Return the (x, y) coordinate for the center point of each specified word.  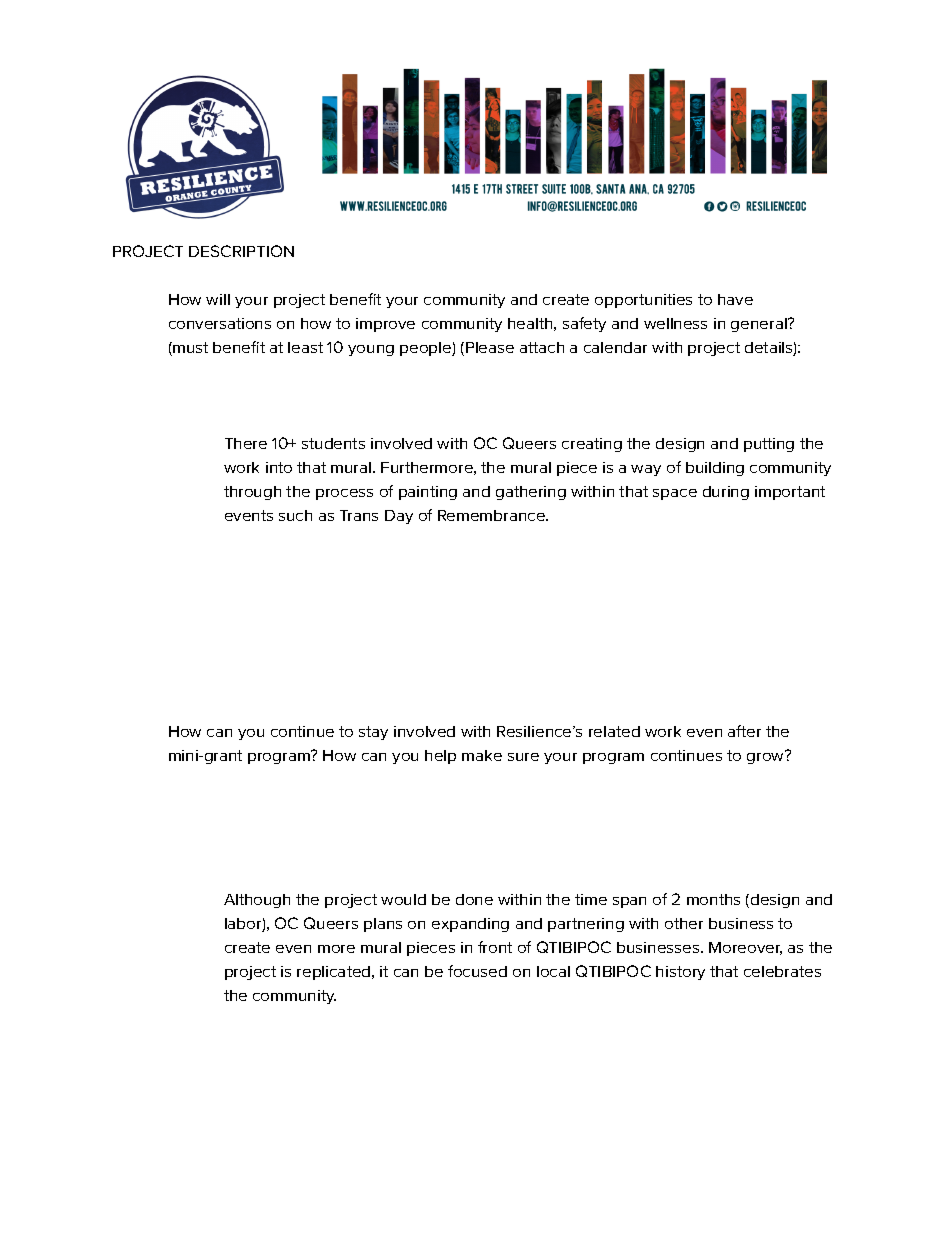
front (495, 947)
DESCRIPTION (241, 251)
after (744, 731)
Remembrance (492, 515)
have (735, 299)
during (726, 493)
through (252, 493)
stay (373, 733)
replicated (335, 973)
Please (490, 347)
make (482, 755)
